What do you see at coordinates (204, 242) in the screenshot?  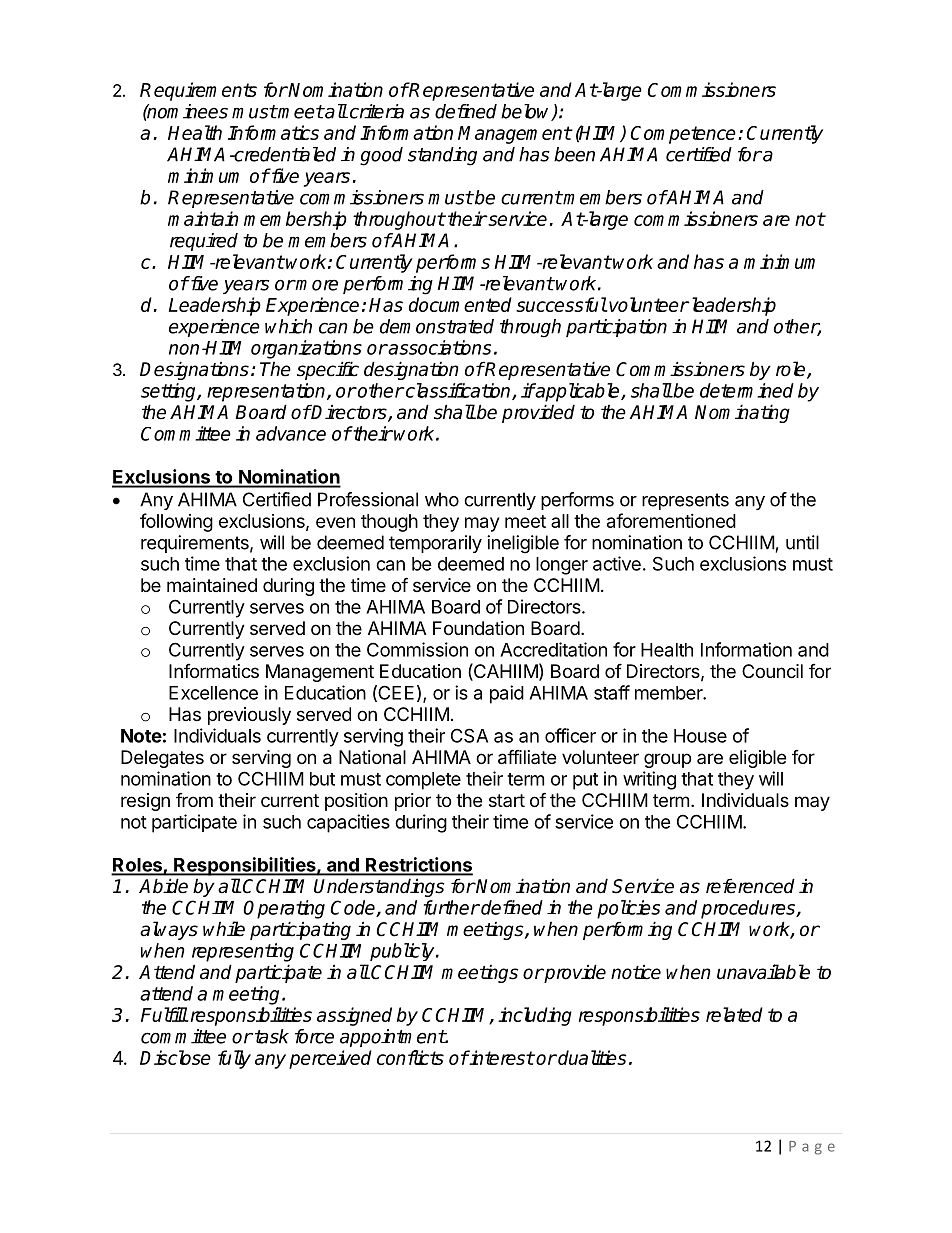 I see `required` at bounding box center [204, 242].
